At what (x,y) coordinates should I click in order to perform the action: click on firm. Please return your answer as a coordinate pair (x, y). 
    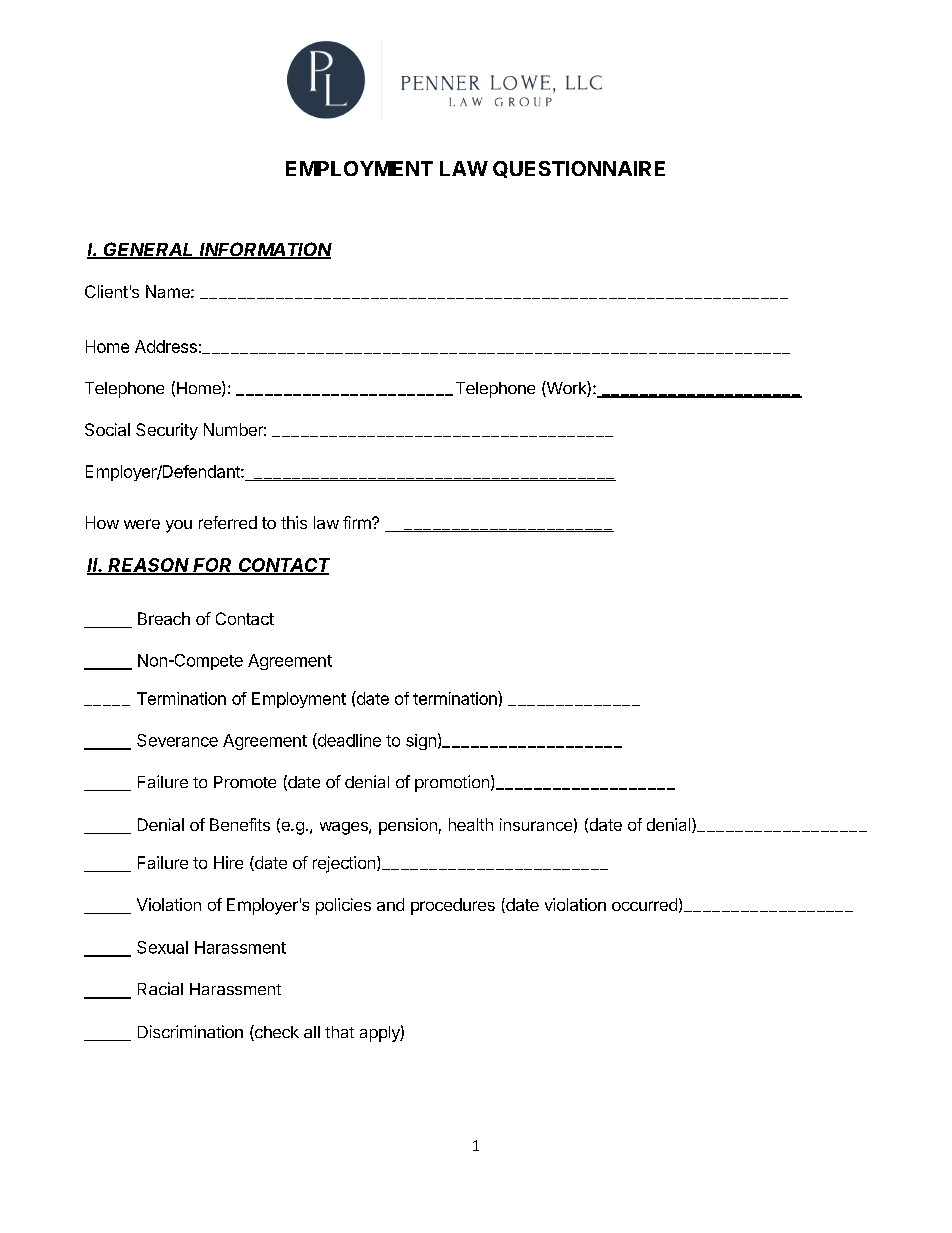
    Looking at the image, I should click on (358, 522).
